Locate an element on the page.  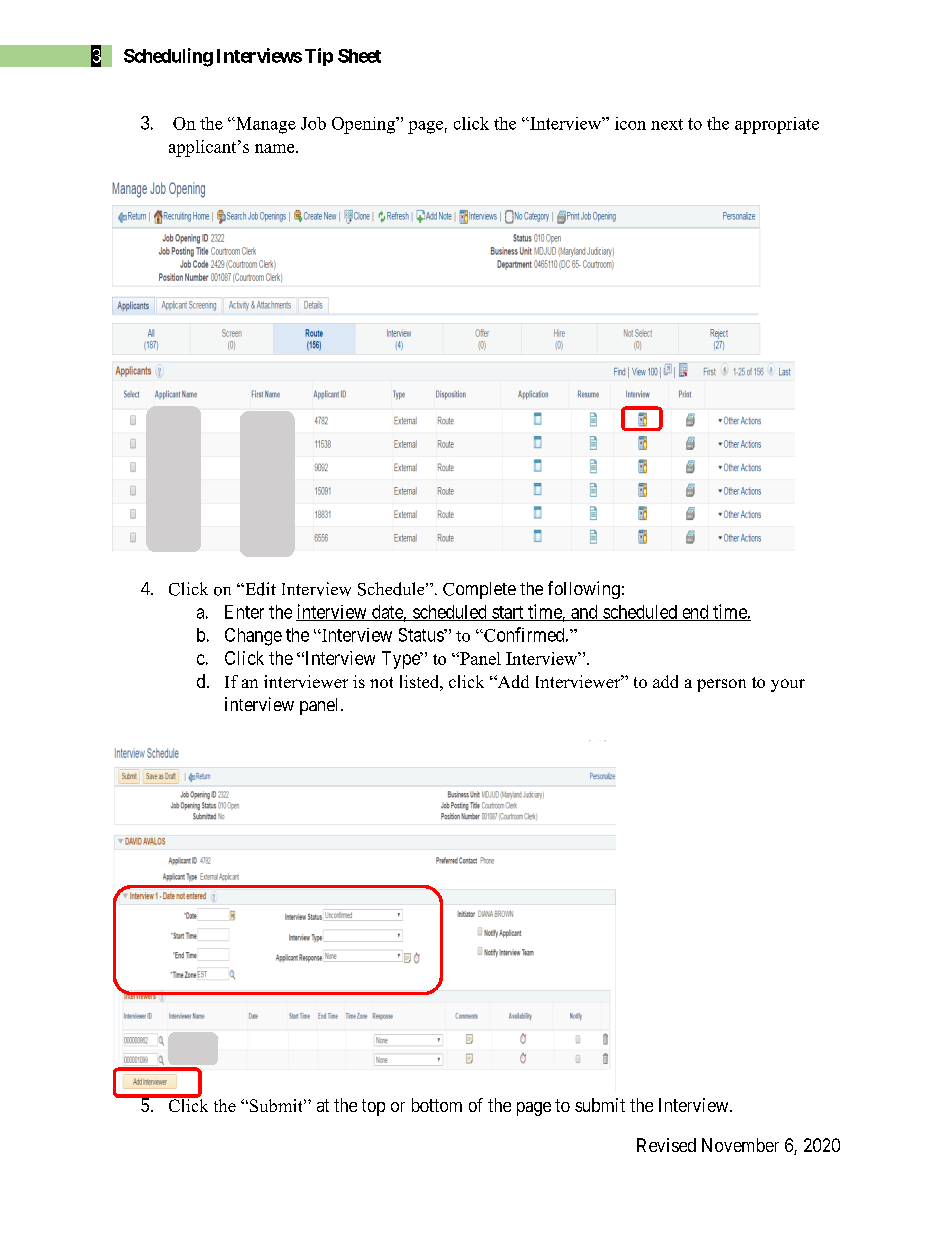
Manage is located at coordinates (265, 125).
